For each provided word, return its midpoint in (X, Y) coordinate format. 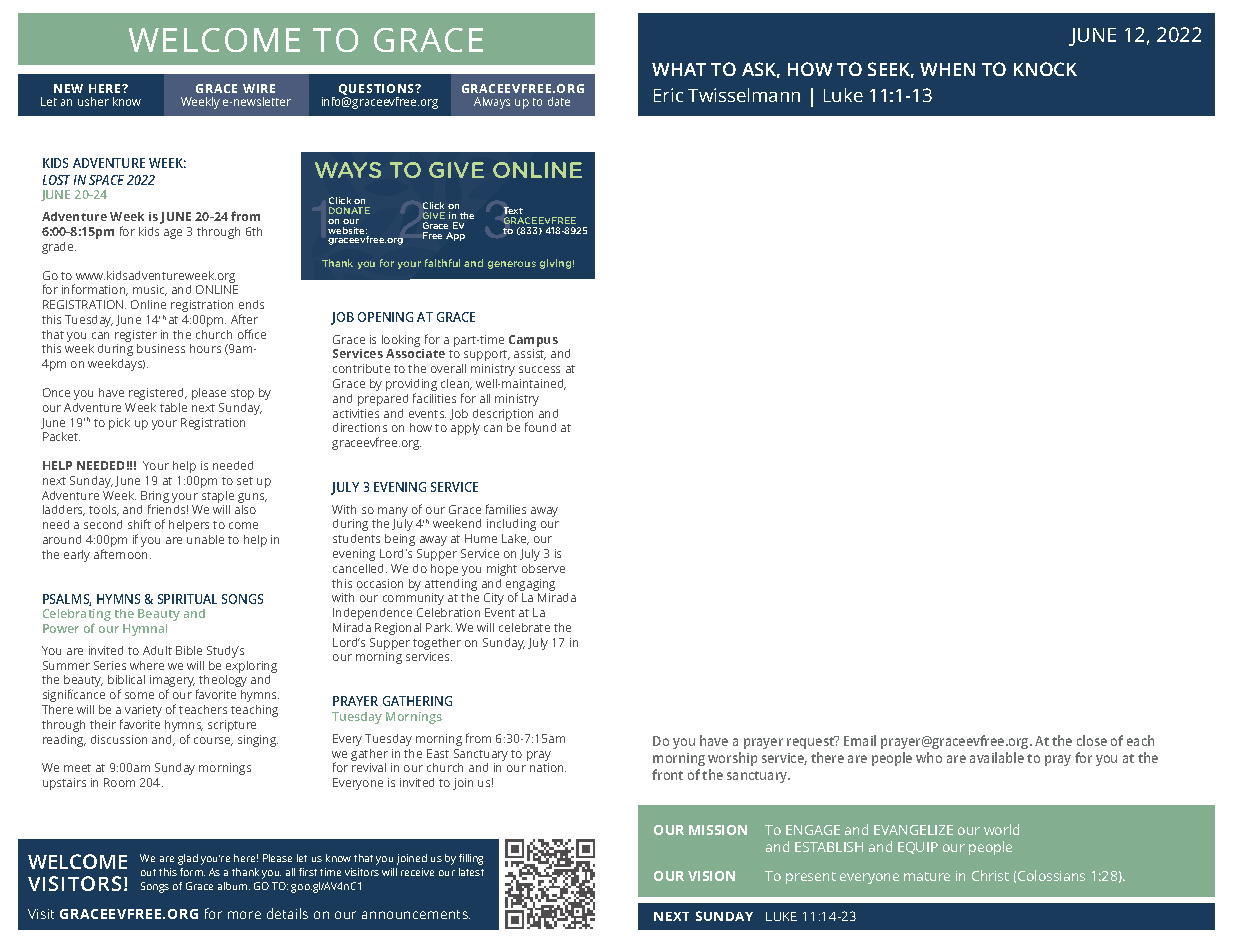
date (559, 101)
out (148, 872)
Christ (990, 875)
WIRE (259, 88)
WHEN (947, 69)
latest (471, 872)
